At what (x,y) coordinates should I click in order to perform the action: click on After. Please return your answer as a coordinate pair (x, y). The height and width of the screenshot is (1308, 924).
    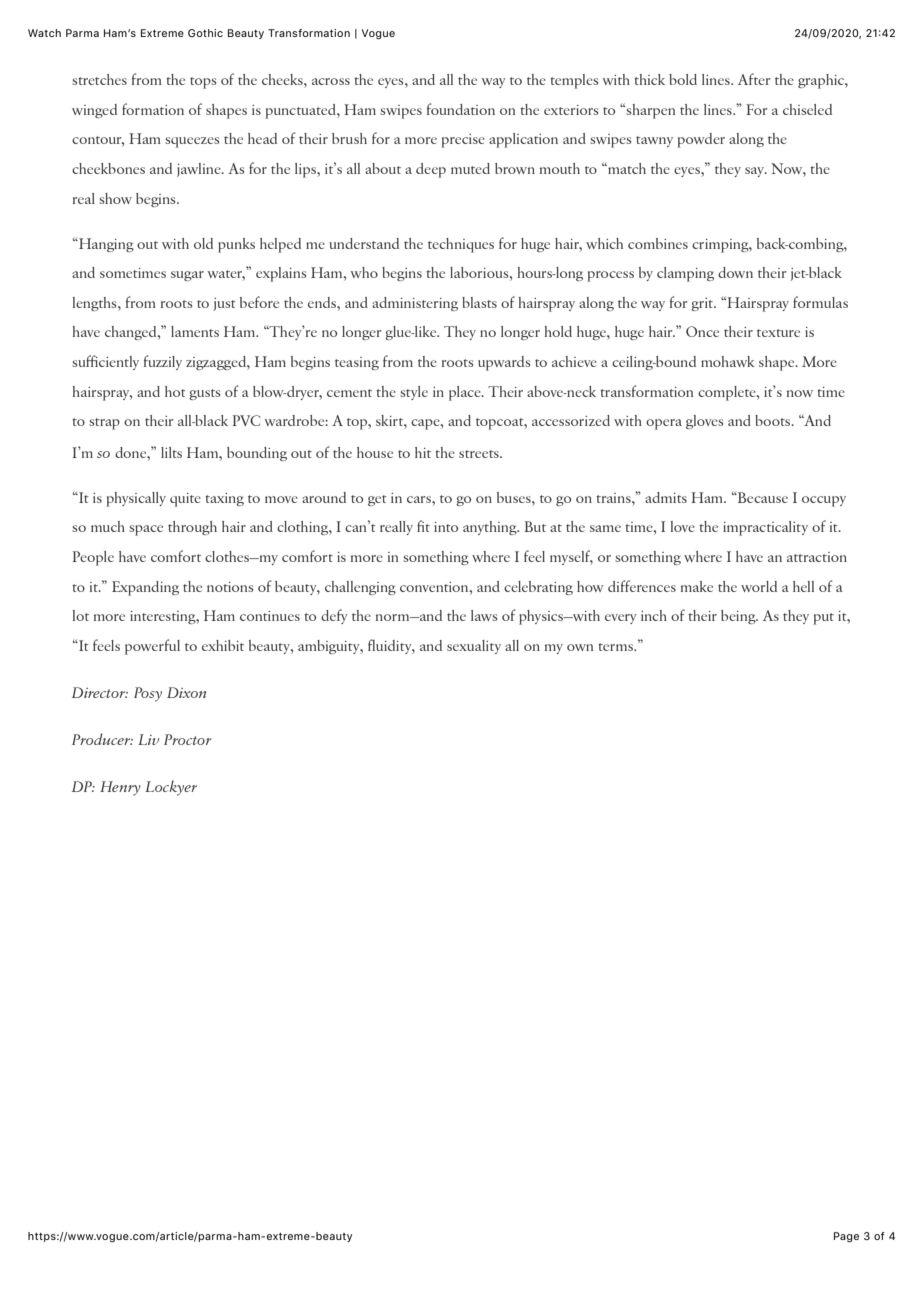
    Looking at the image, I should click on (754, 79).
